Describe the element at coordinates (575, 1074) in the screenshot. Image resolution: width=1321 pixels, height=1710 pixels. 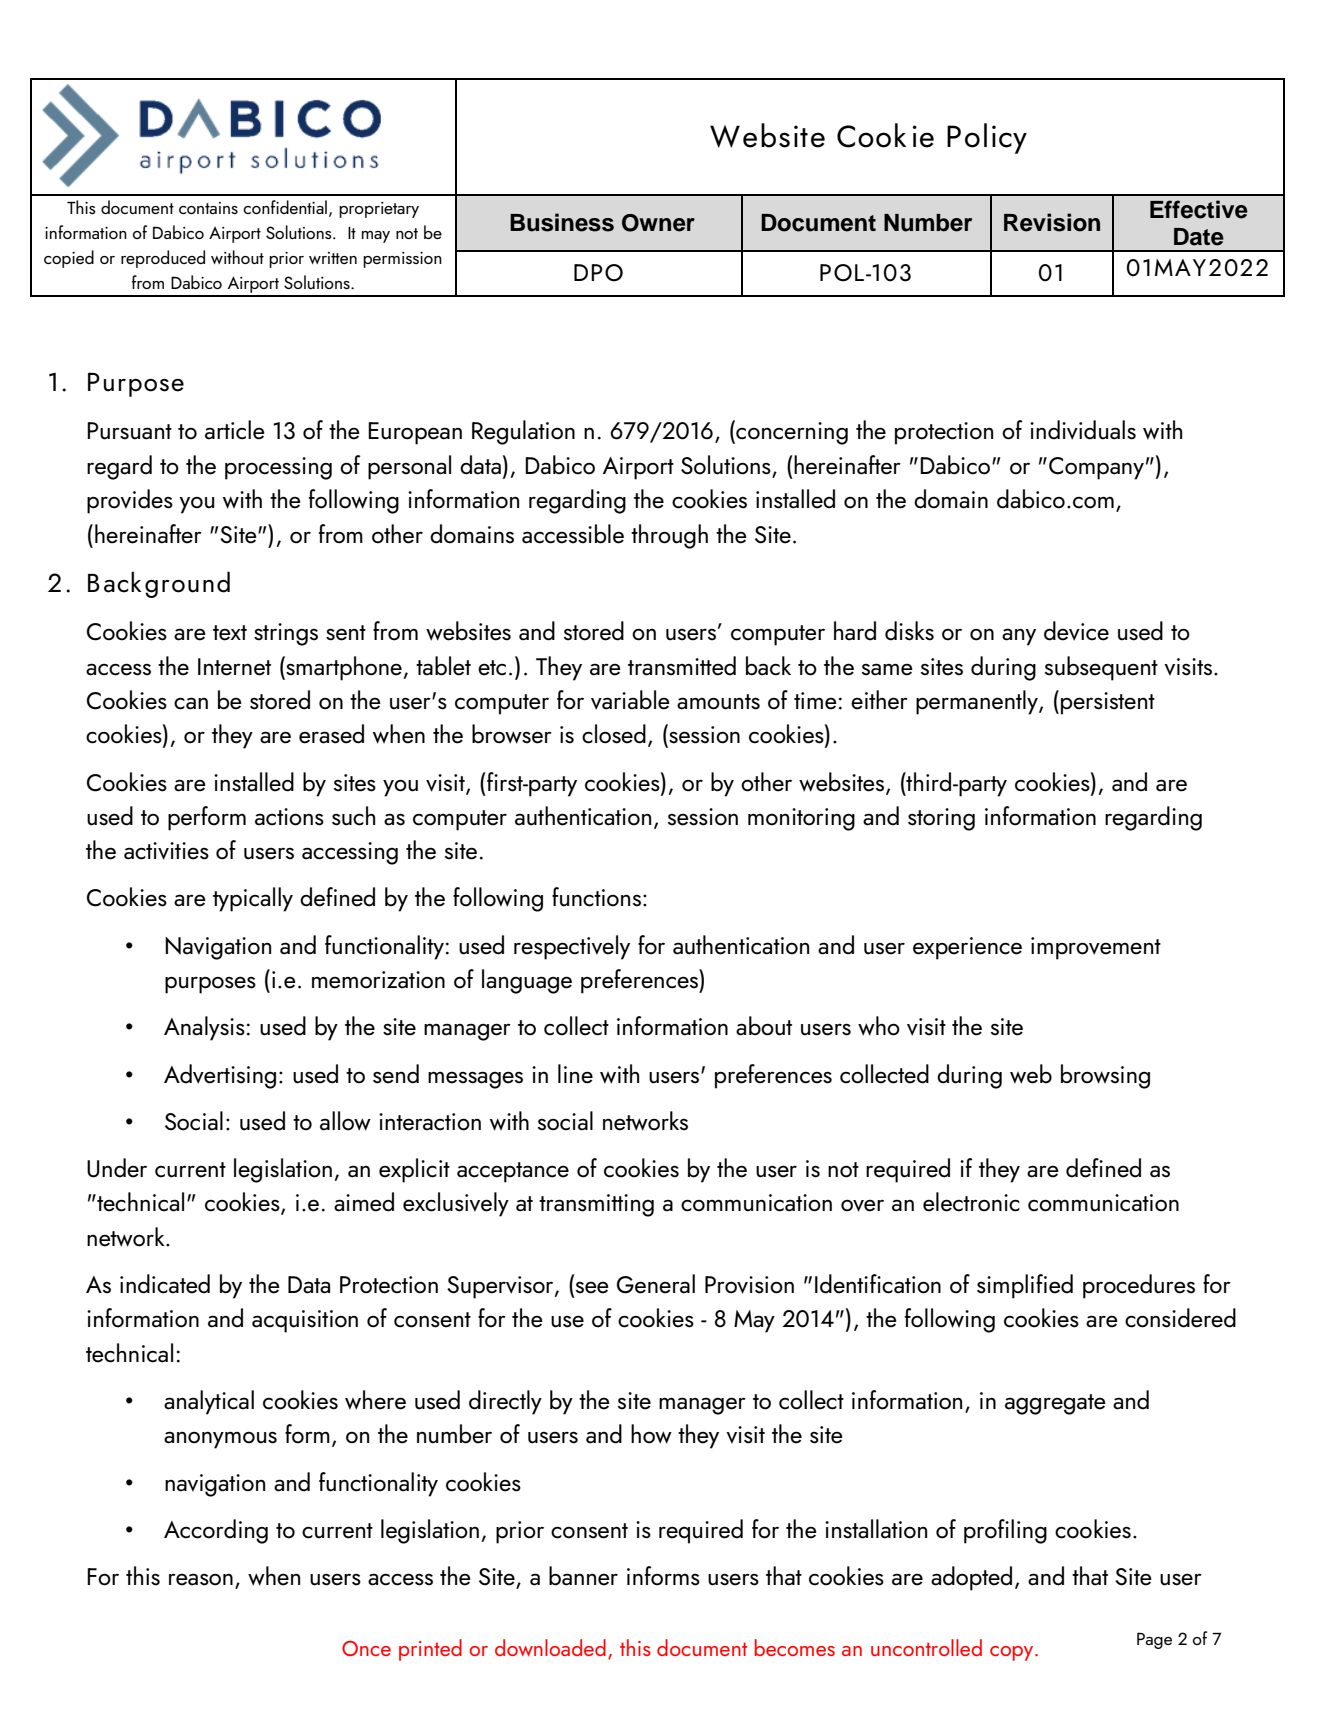
I see `line` at that location.
